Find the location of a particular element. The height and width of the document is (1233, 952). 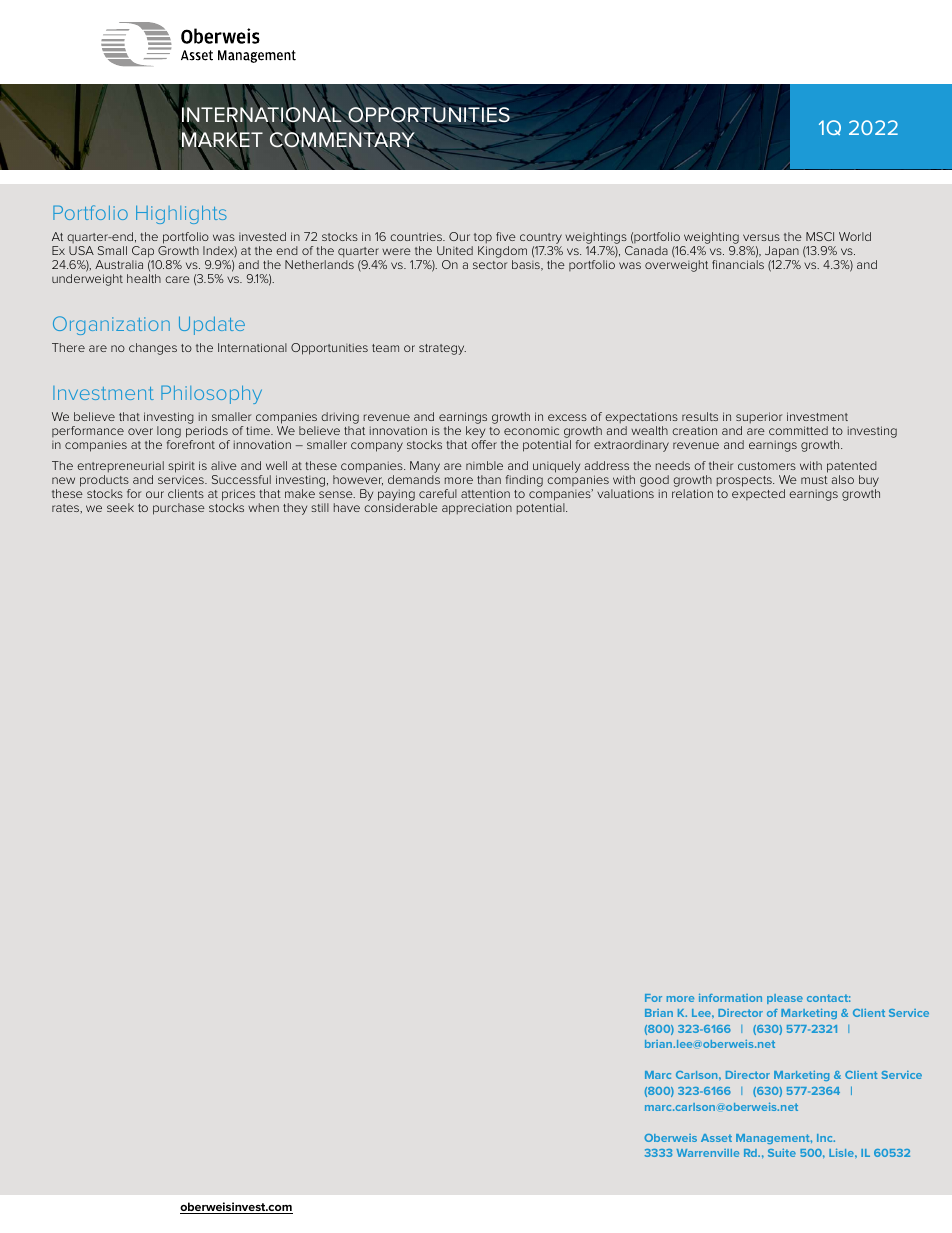

Highlights is located at coordinates (181, 214).
